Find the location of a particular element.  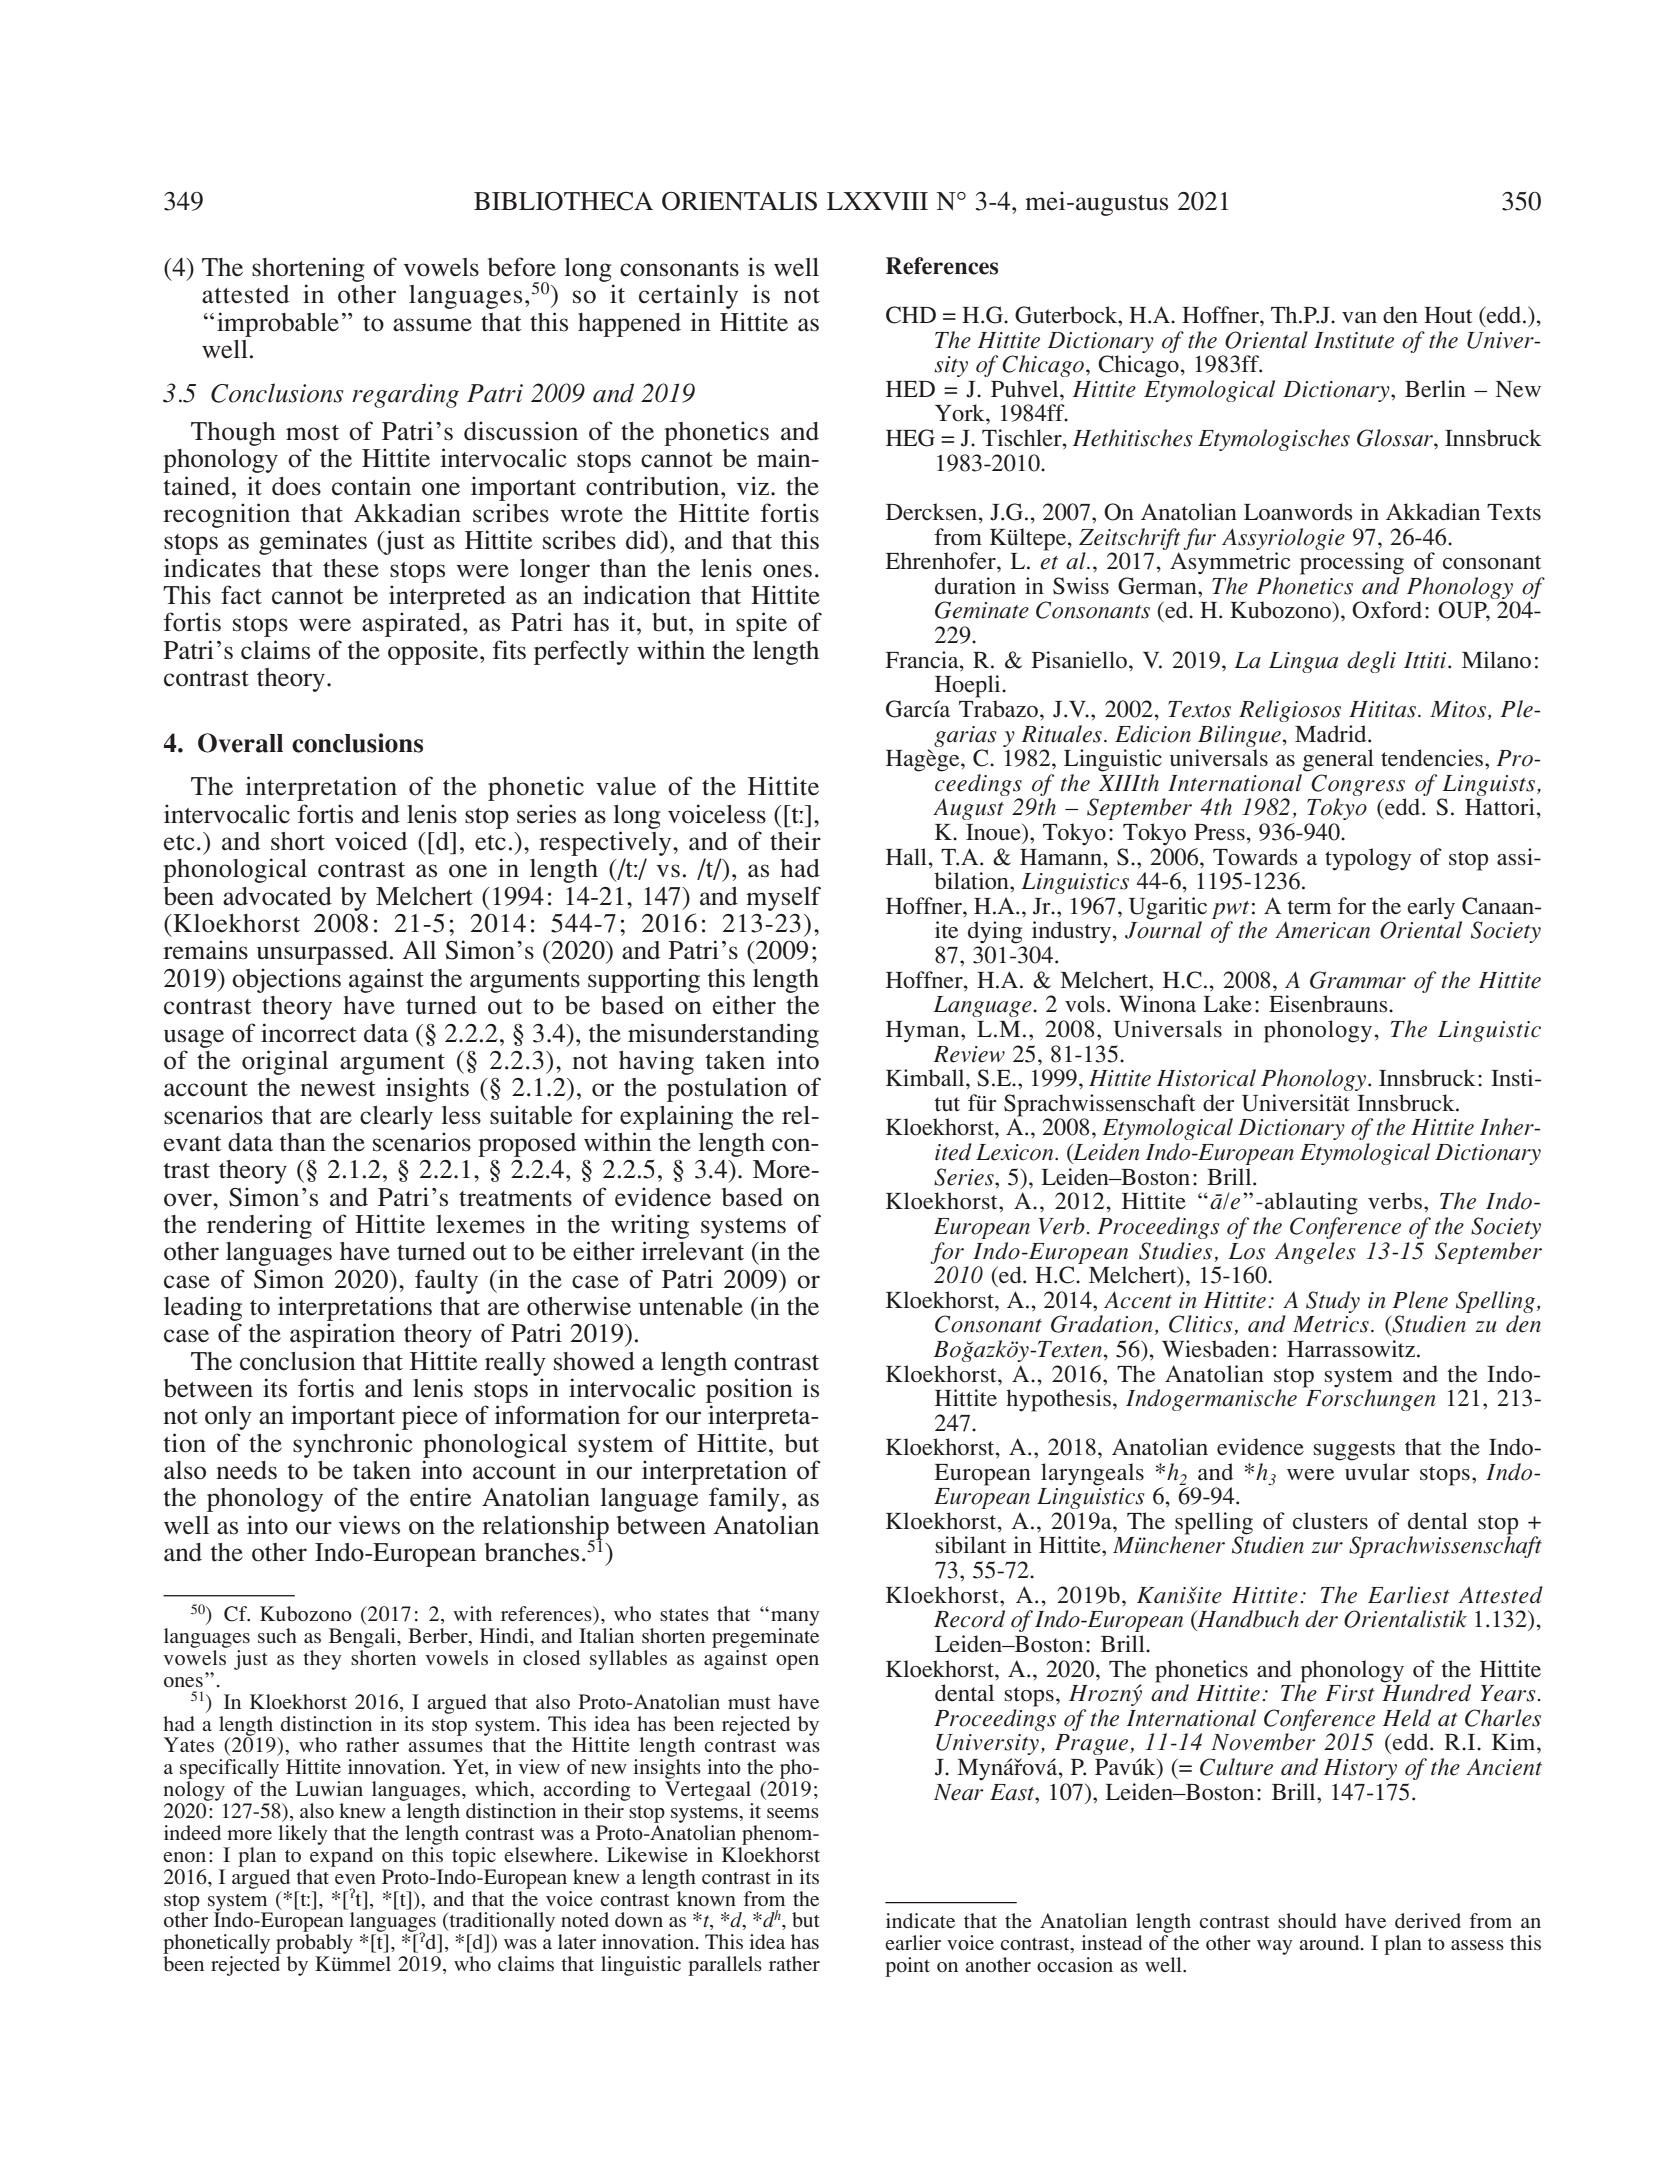

opposite is located at coordinates (434, 652).
